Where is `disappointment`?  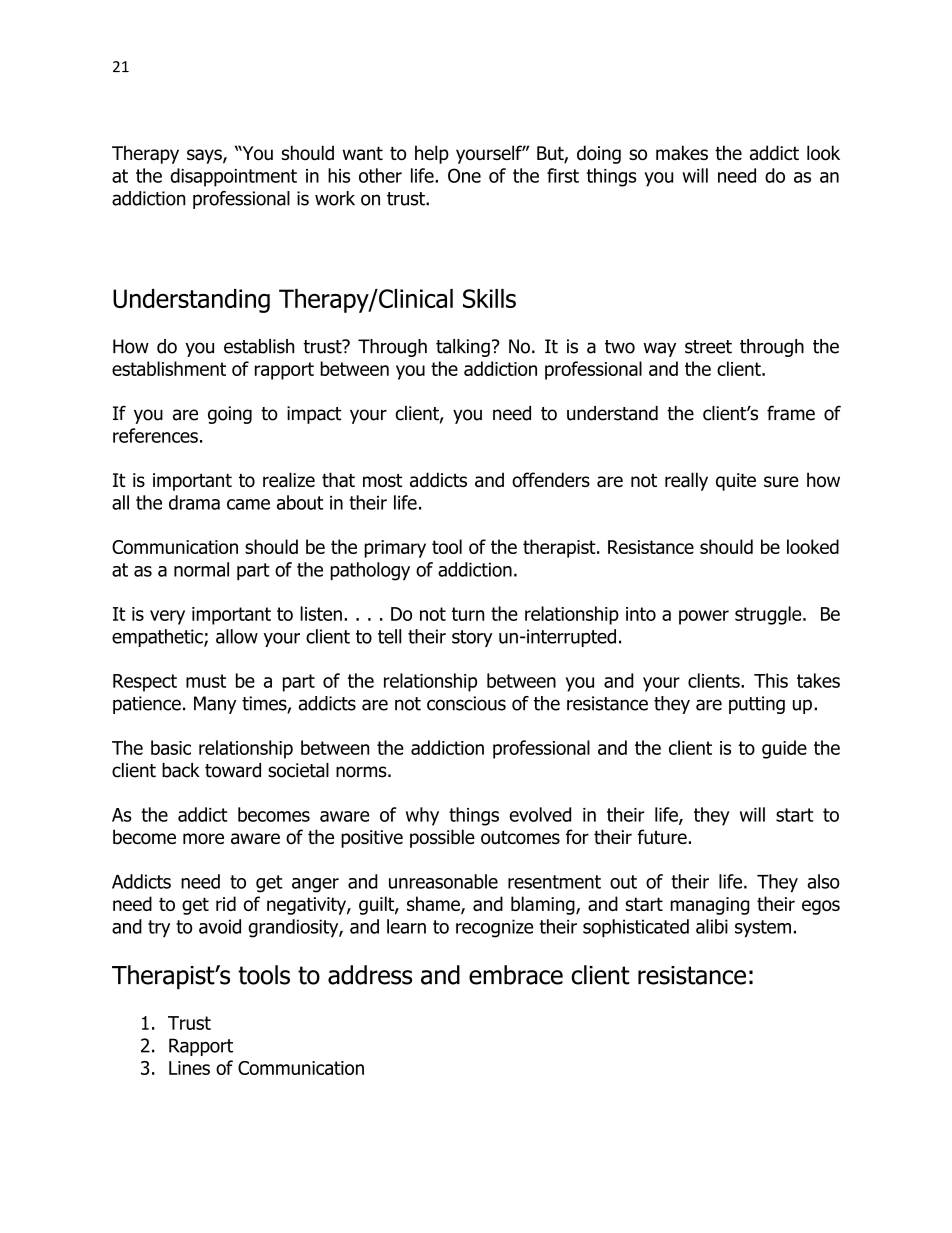
disappointment is located at coordinates (233, 177).
